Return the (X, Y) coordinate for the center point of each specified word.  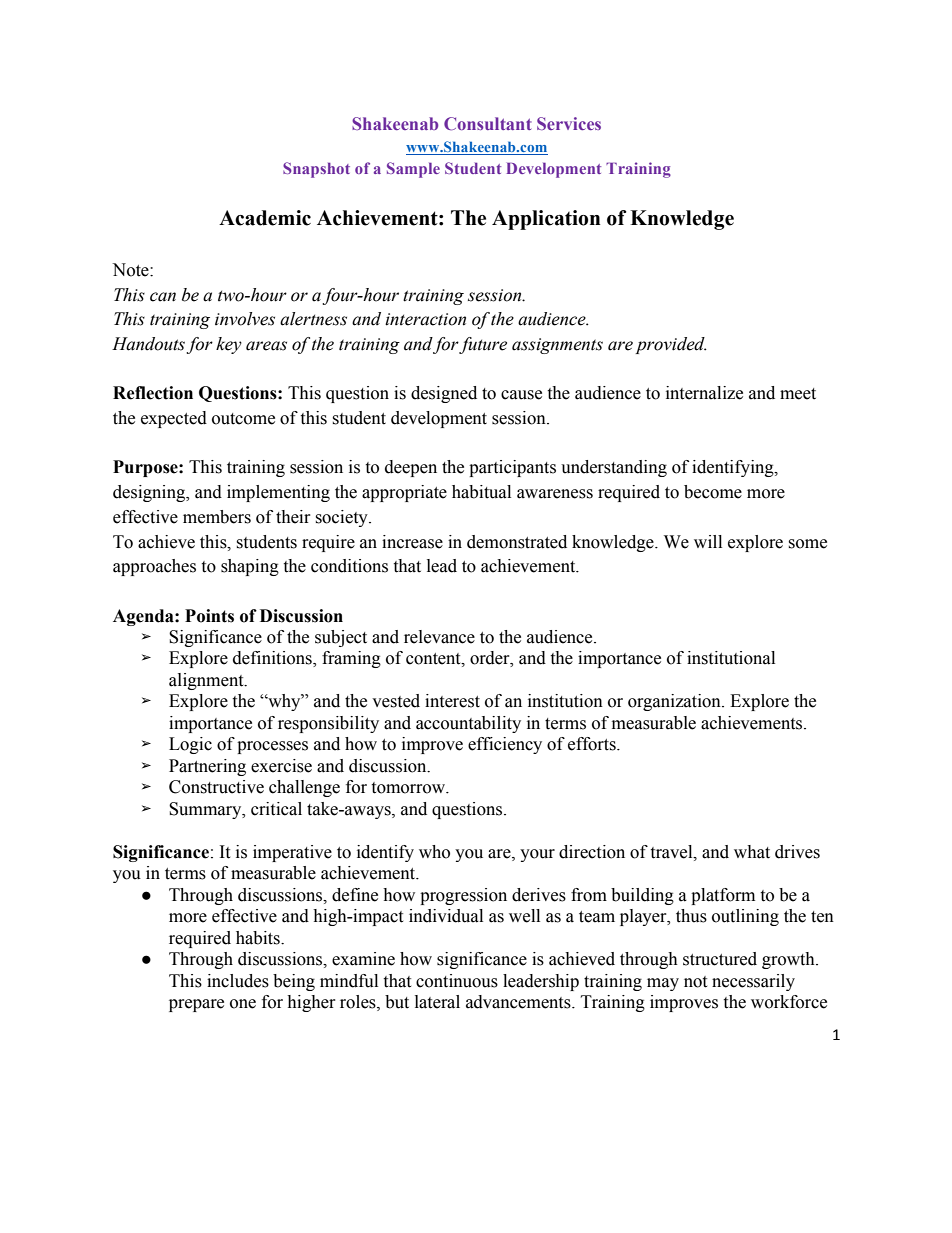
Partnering (207, 767)
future (483, 345)
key (229, 345)
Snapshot (316, 170)
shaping (250, 567)
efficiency (505, 745)
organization (675, 702)
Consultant (488, 123)
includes (238, 981)
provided (671, 345)
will (708, 541)
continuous (457, 981)
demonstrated (517, 542)
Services (569, 123)
